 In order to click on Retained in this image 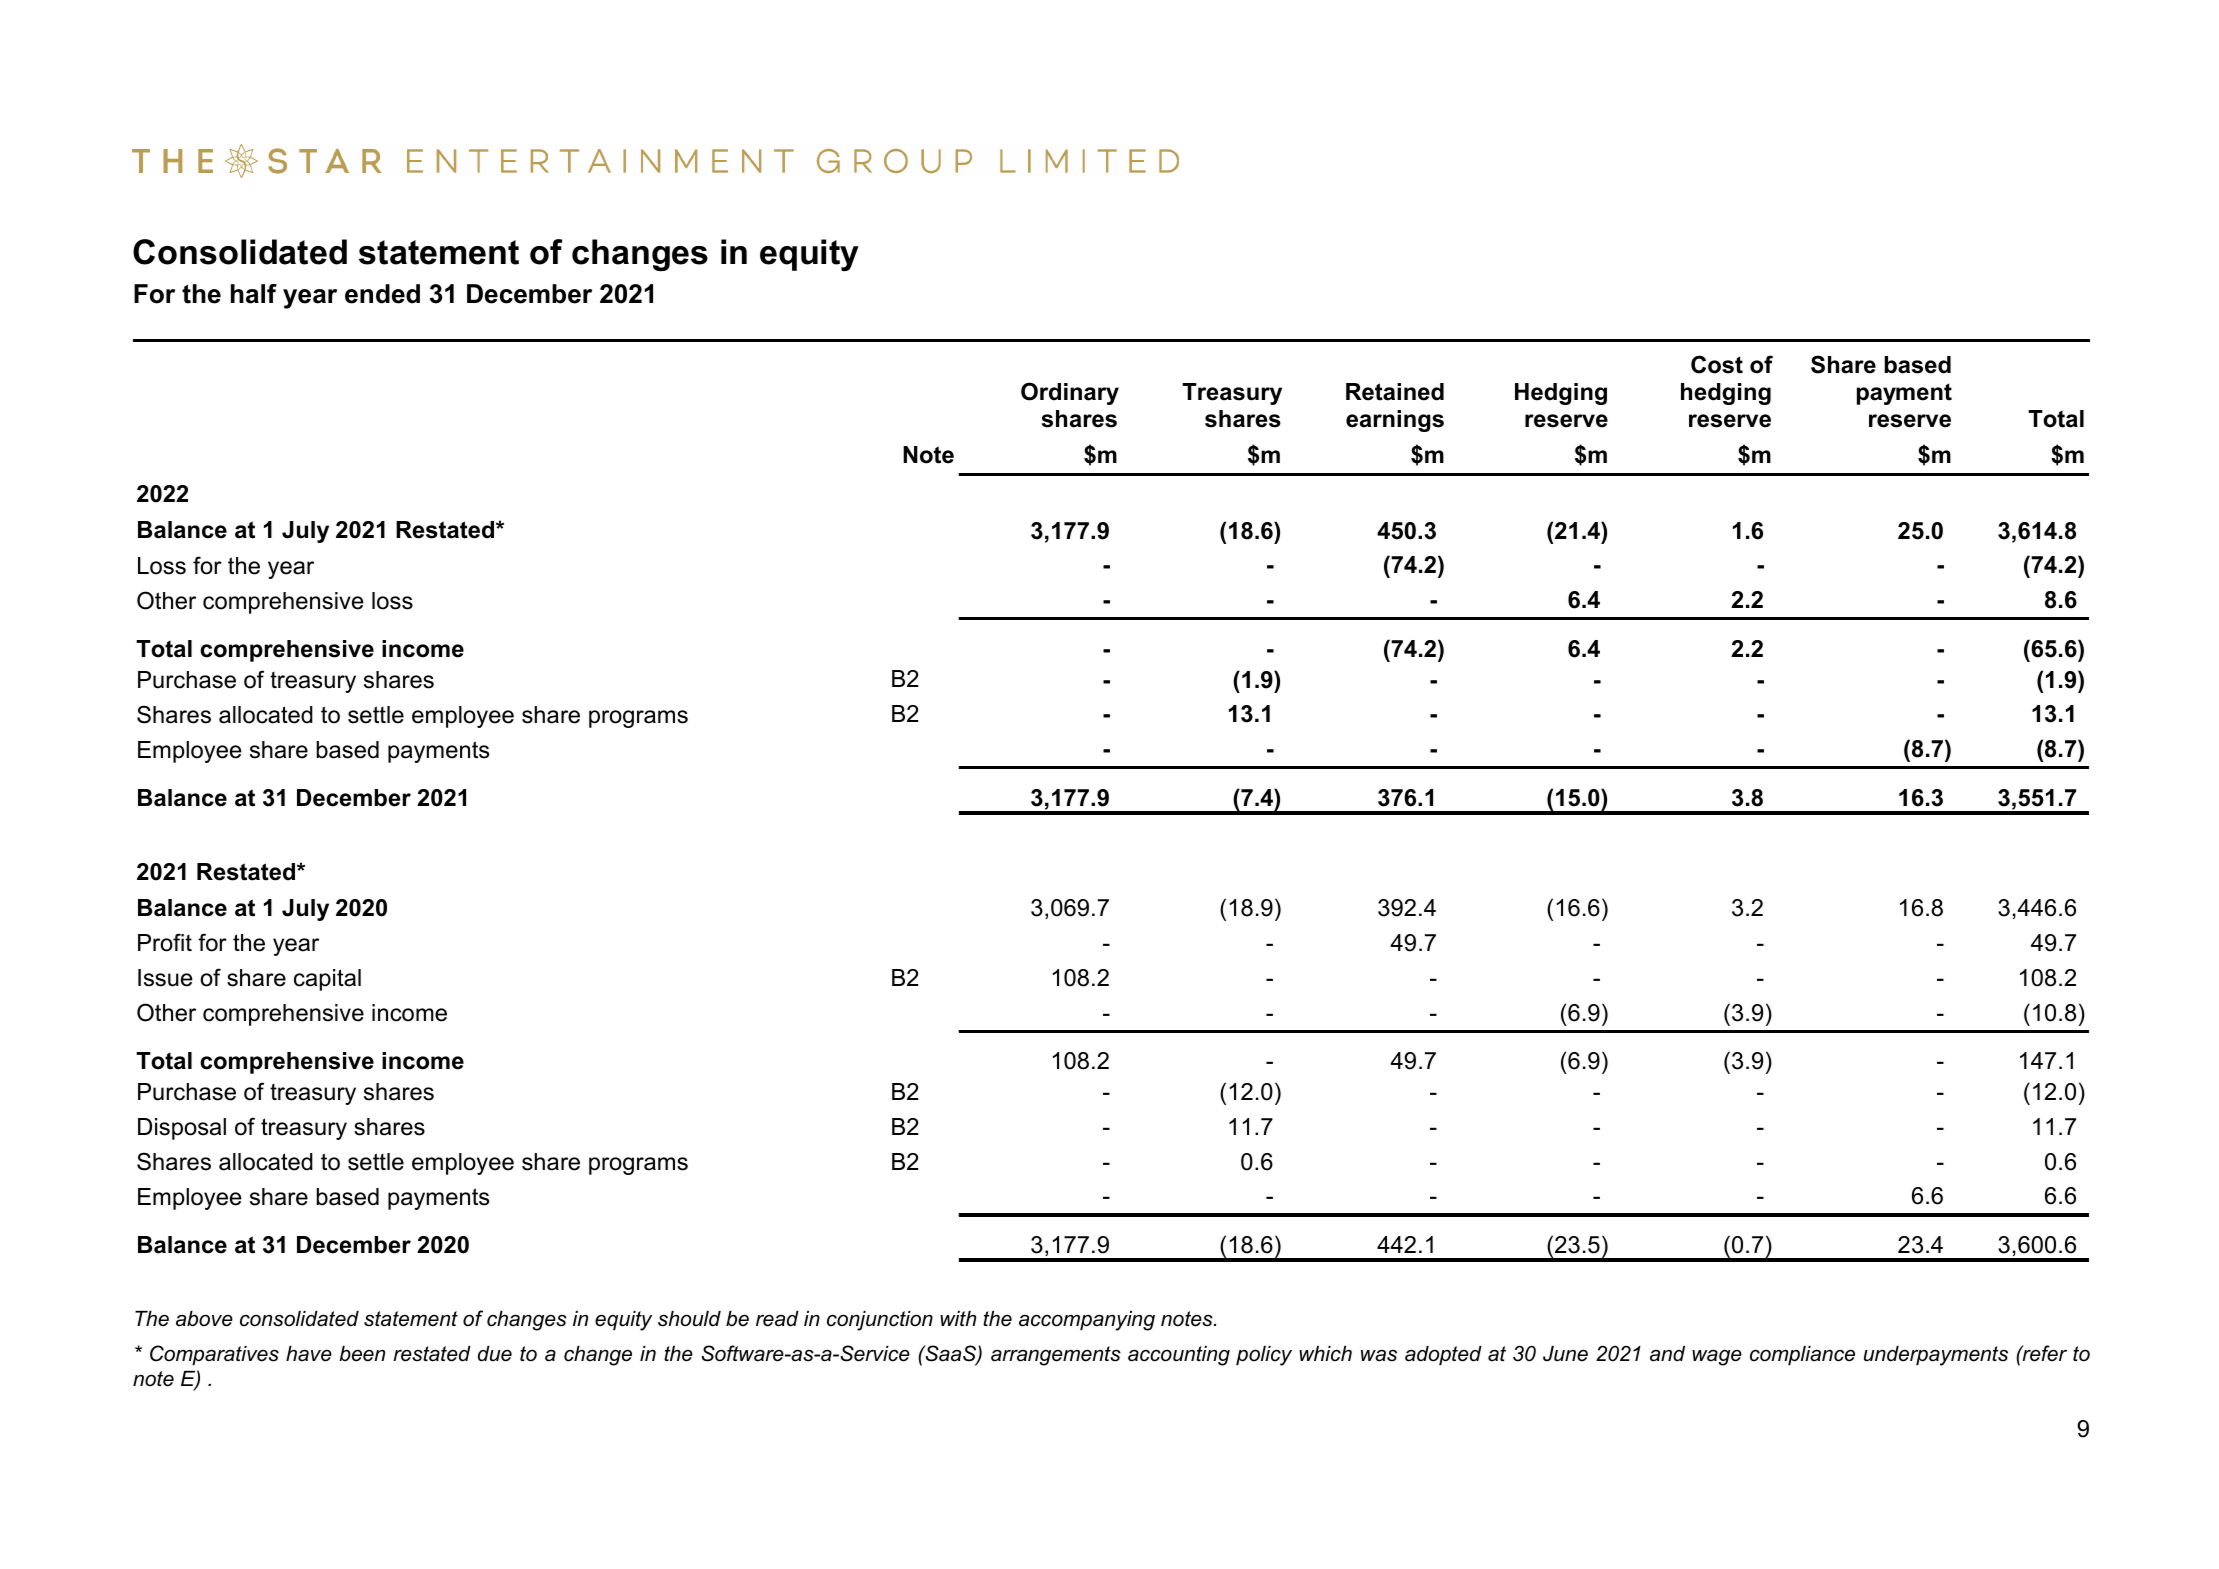, I will do `click(1395, 392)`.
